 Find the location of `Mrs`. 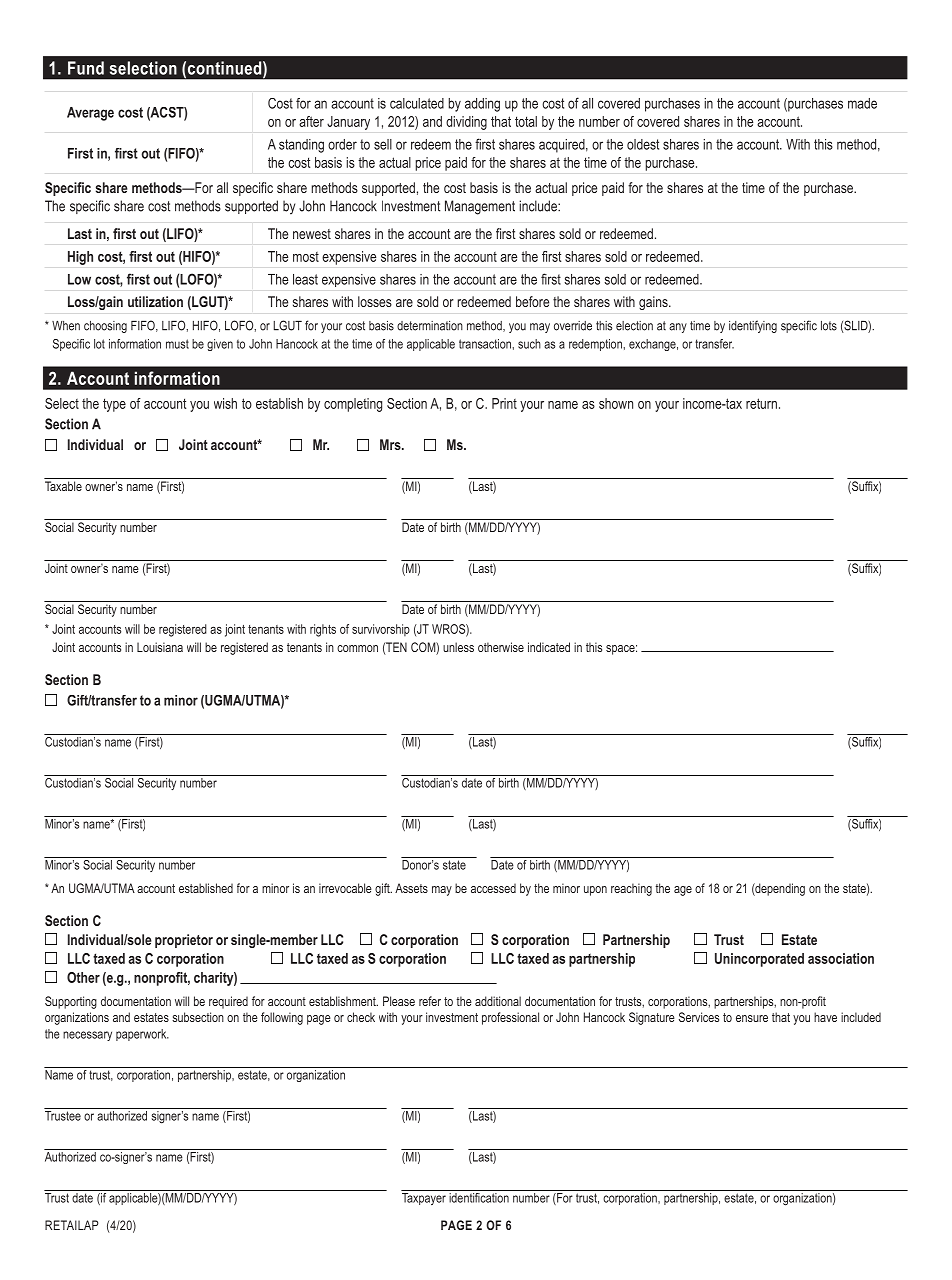

Mrs is located at coordinates (391, 444).
